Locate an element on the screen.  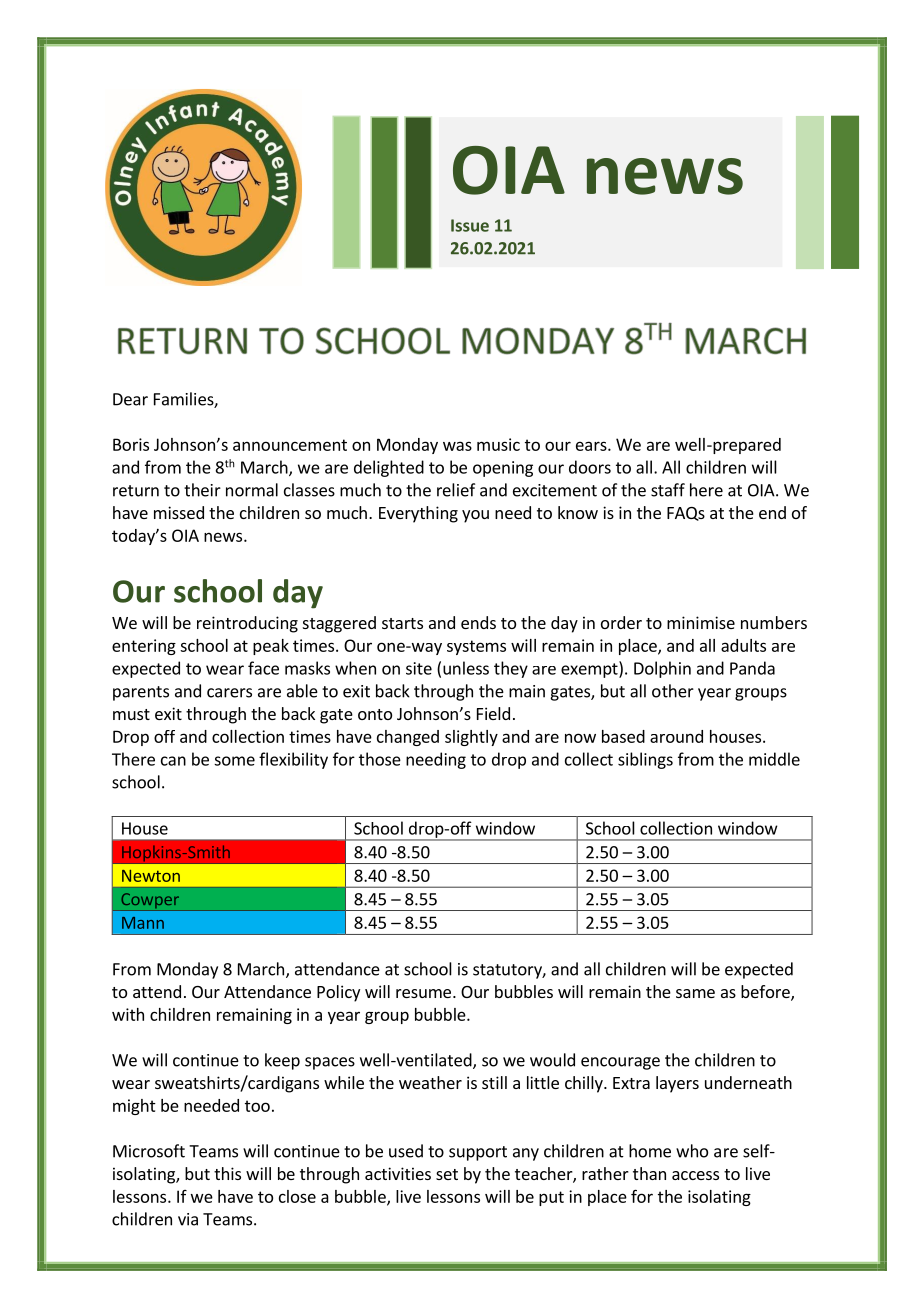
minimise is located at coordinates (701, 622).
